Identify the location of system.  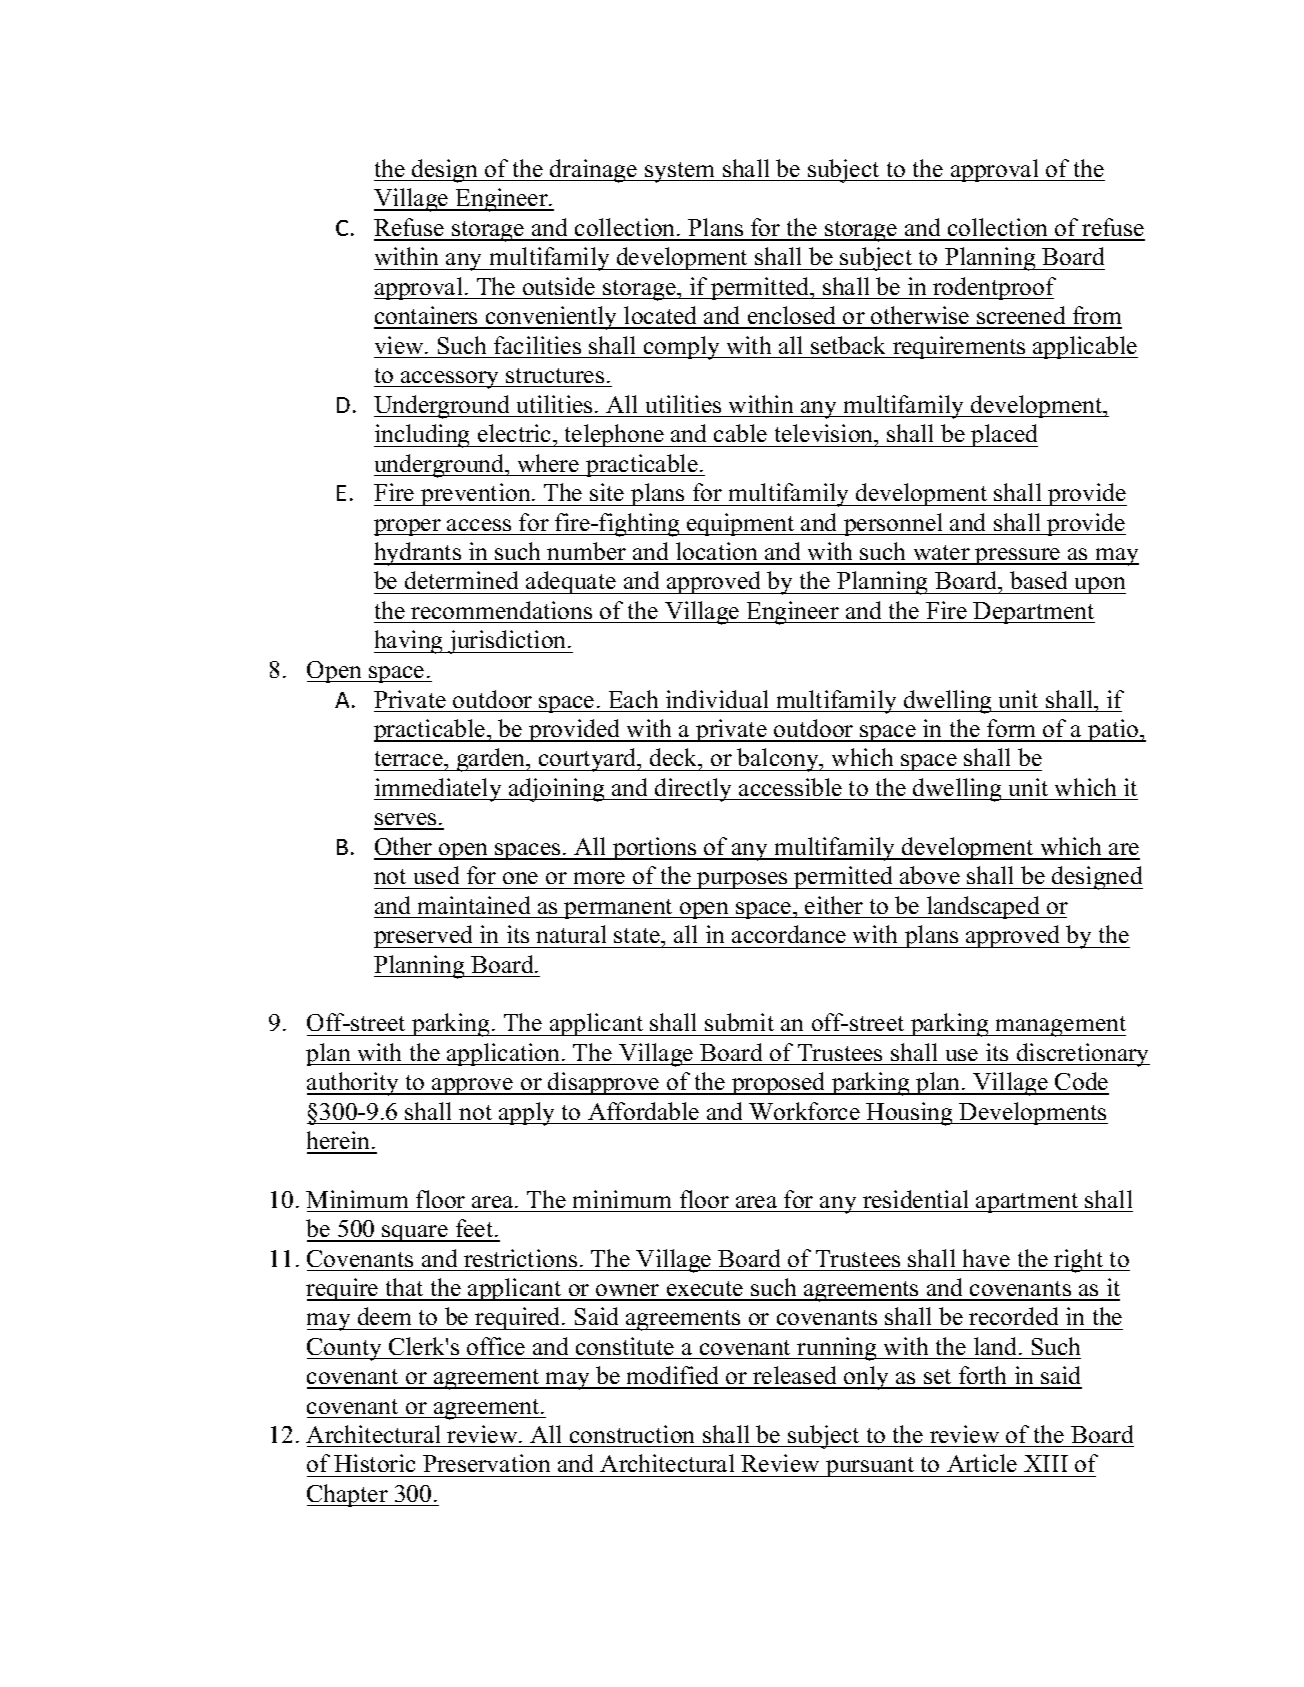
(680, 172).
